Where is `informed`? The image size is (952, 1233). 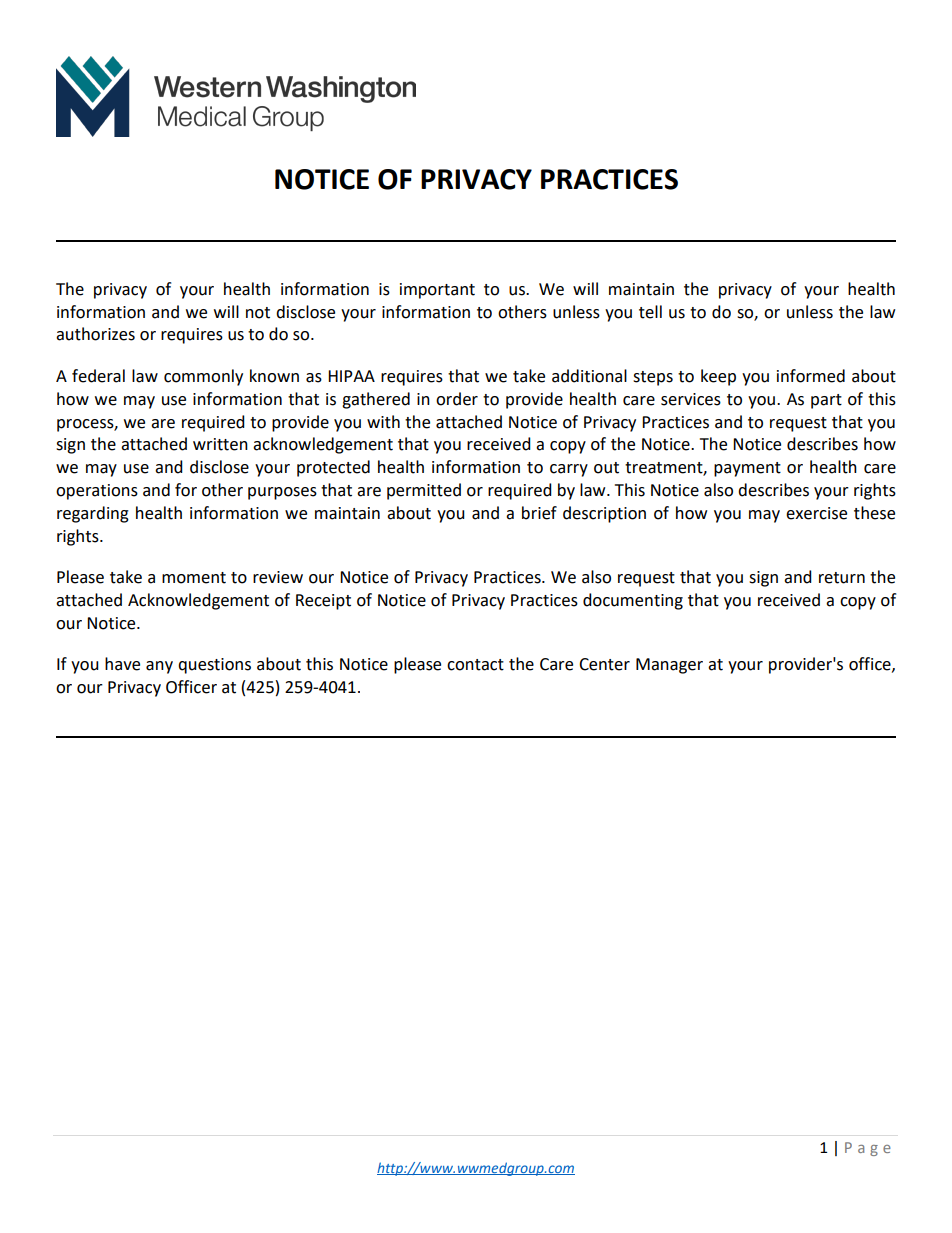 informed is located at coordinates (811, 376).
